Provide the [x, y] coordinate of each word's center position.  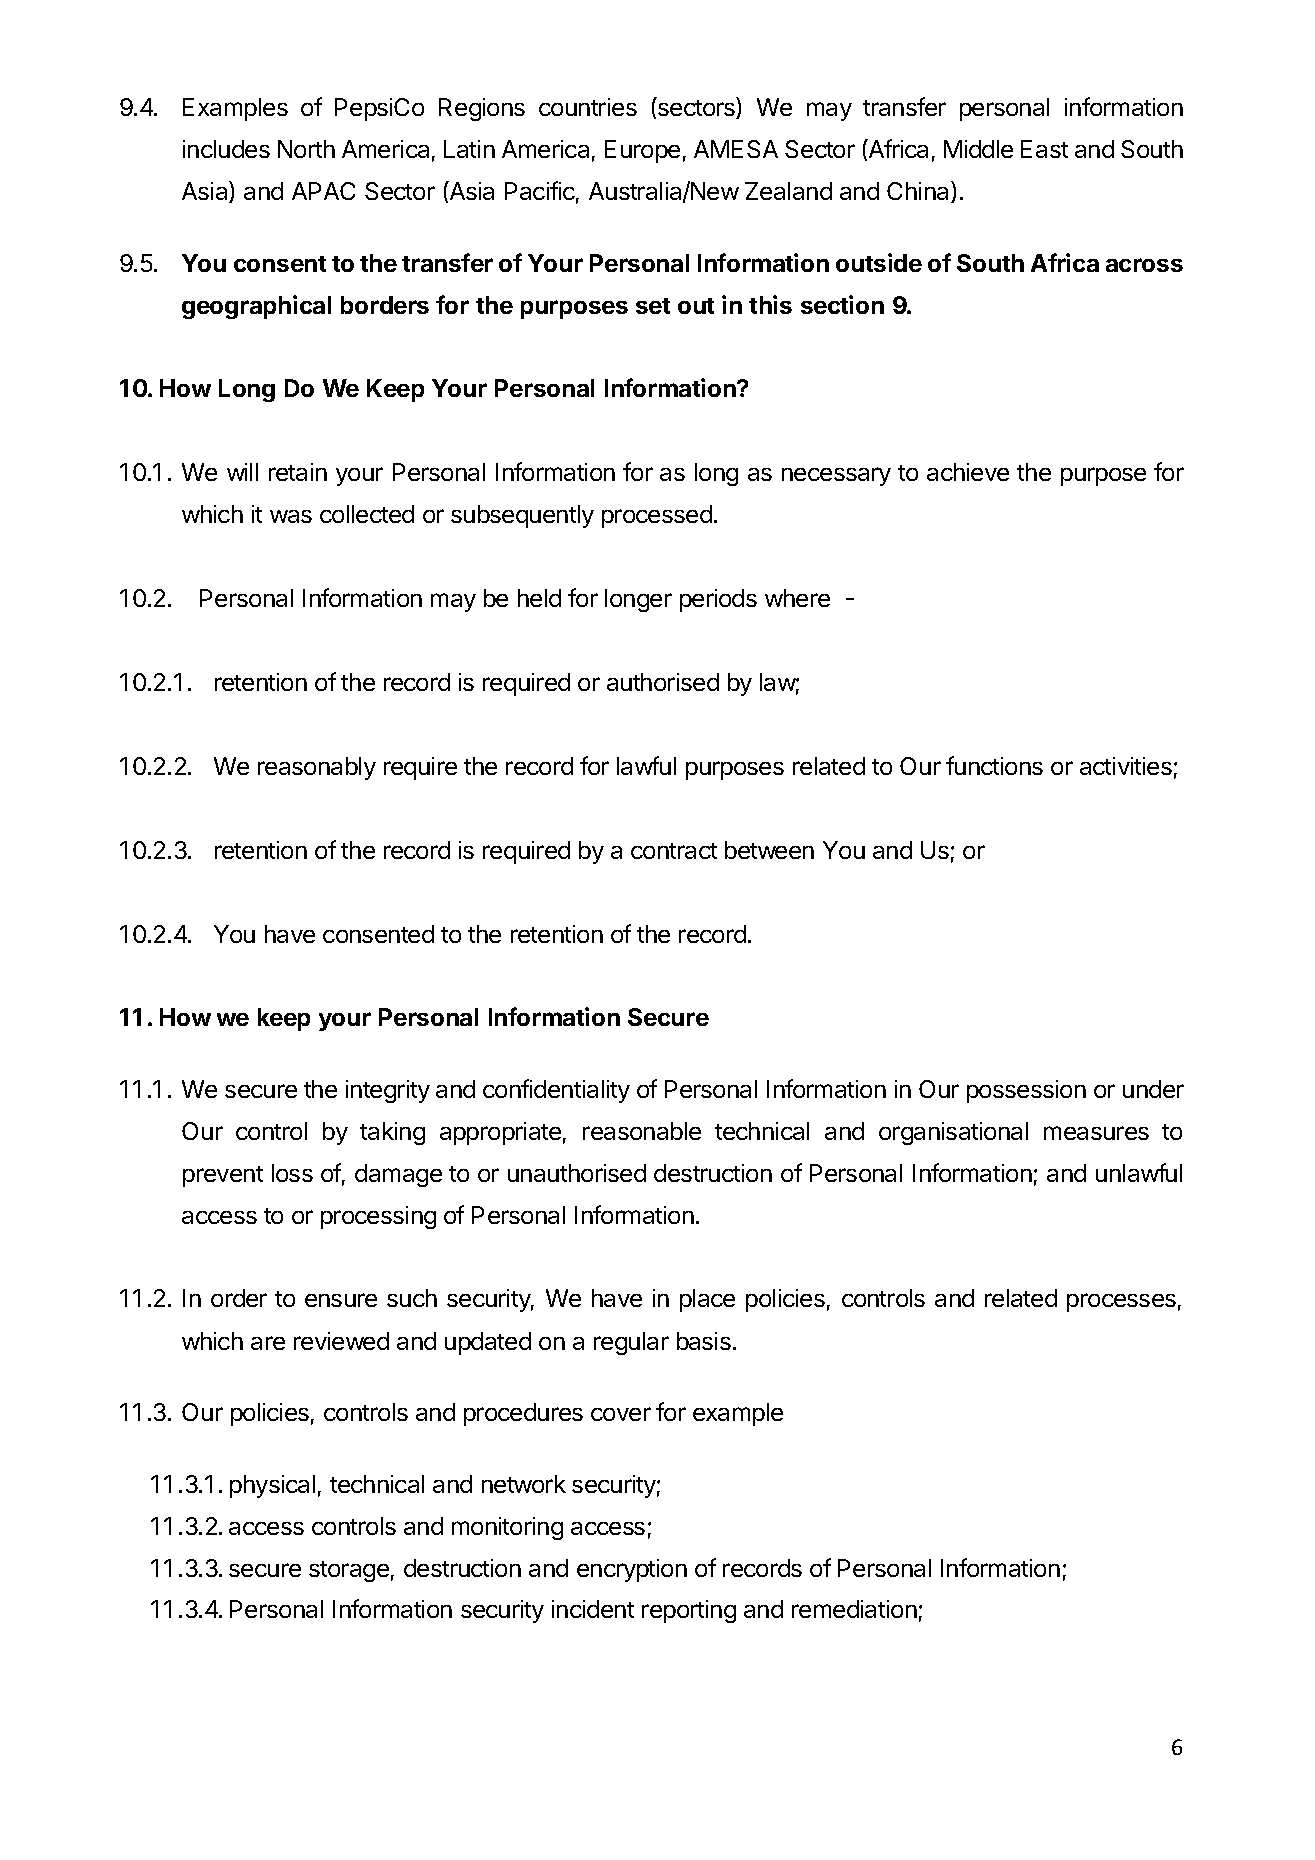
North [306, 149]
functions [994, 765]
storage [349, 1571]
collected [367, 514]
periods [718, 600]
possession [1026, 1091]
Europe [642, 151]
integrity [388, 1091]
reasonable [642, 1131]
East [1044, 149]
